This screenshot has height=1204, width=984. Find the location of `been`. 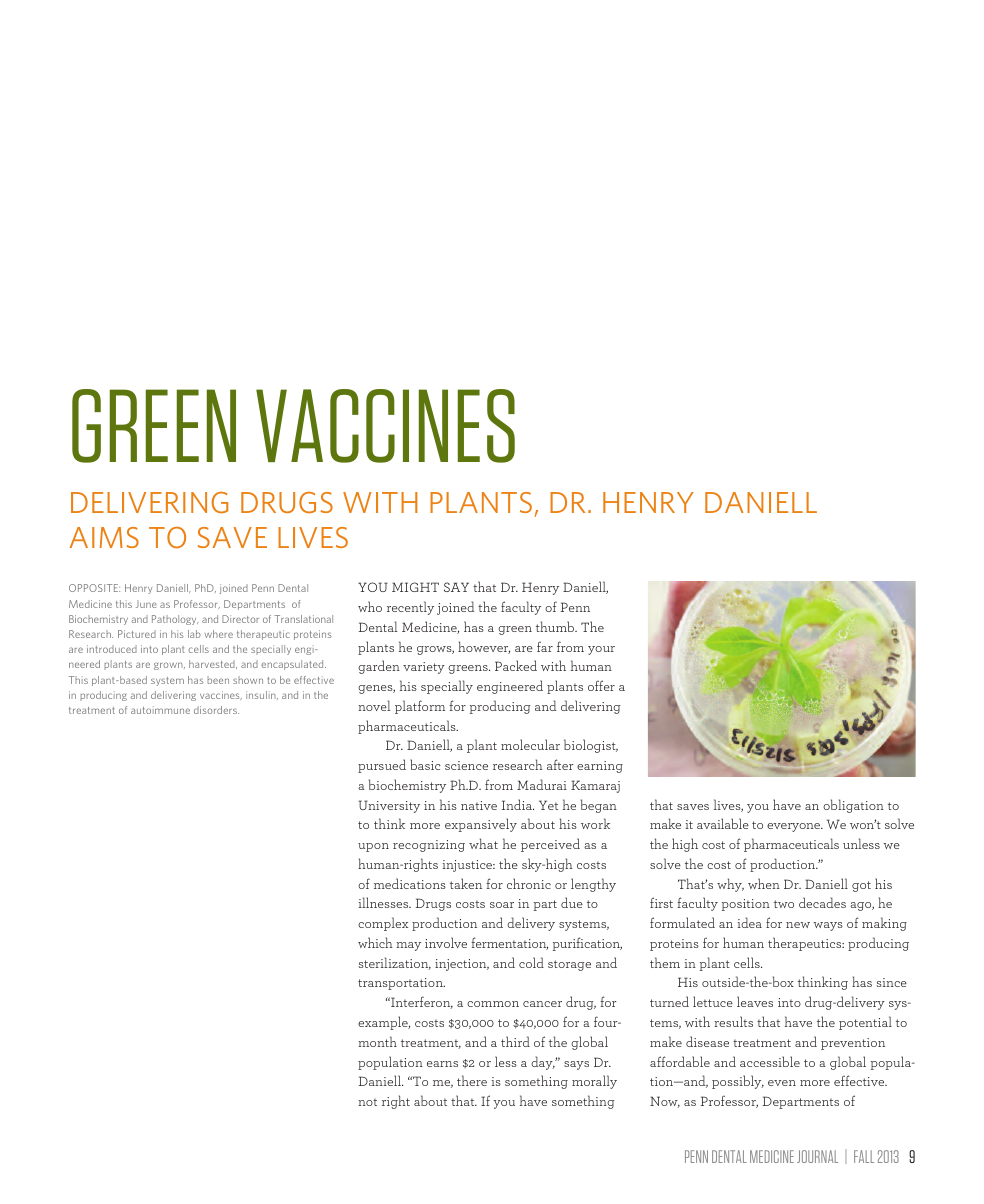

been is located at coordinates (218, 680).
